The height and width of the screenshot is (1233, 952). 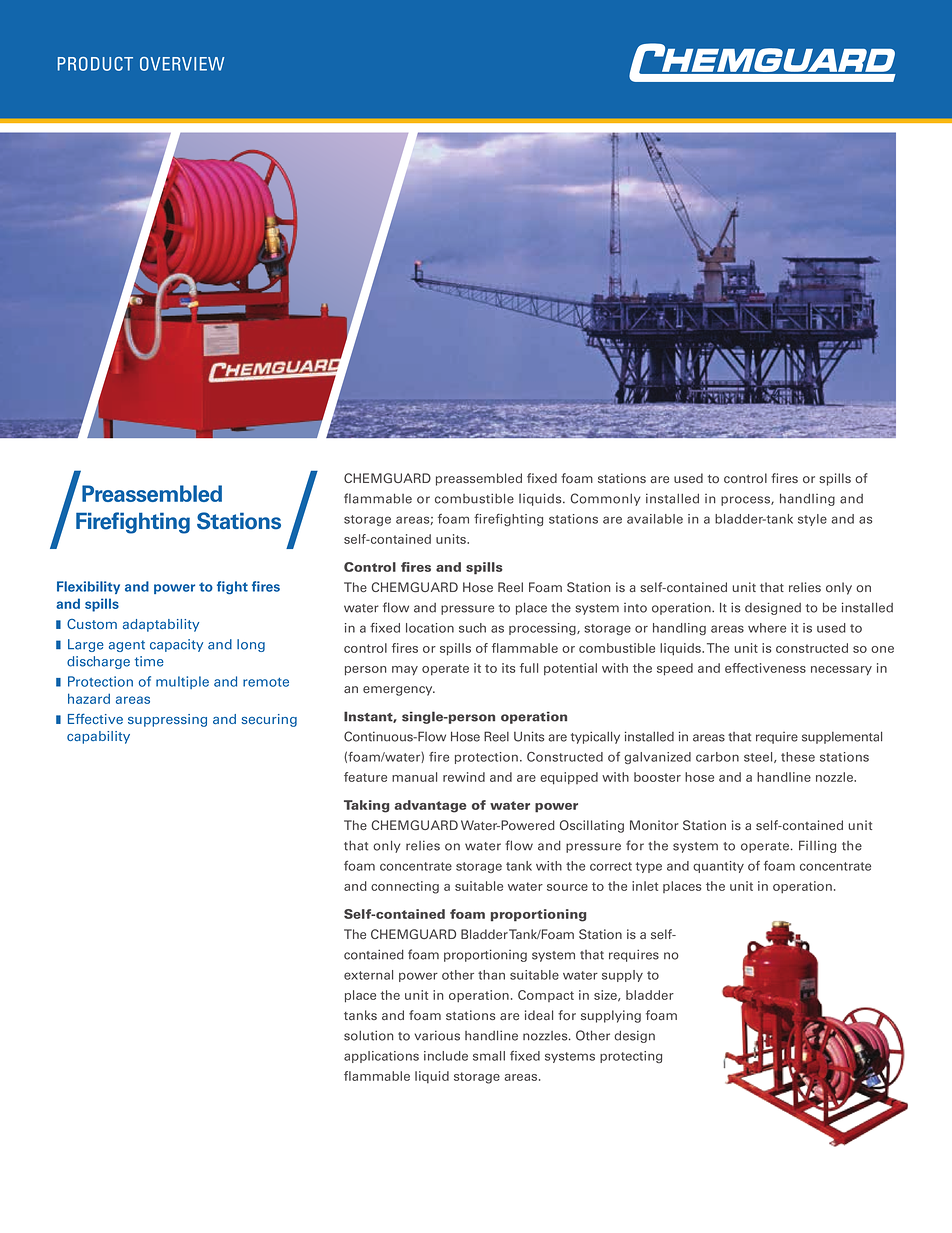 I want to click on solution, so click(x=368, y=1035).
